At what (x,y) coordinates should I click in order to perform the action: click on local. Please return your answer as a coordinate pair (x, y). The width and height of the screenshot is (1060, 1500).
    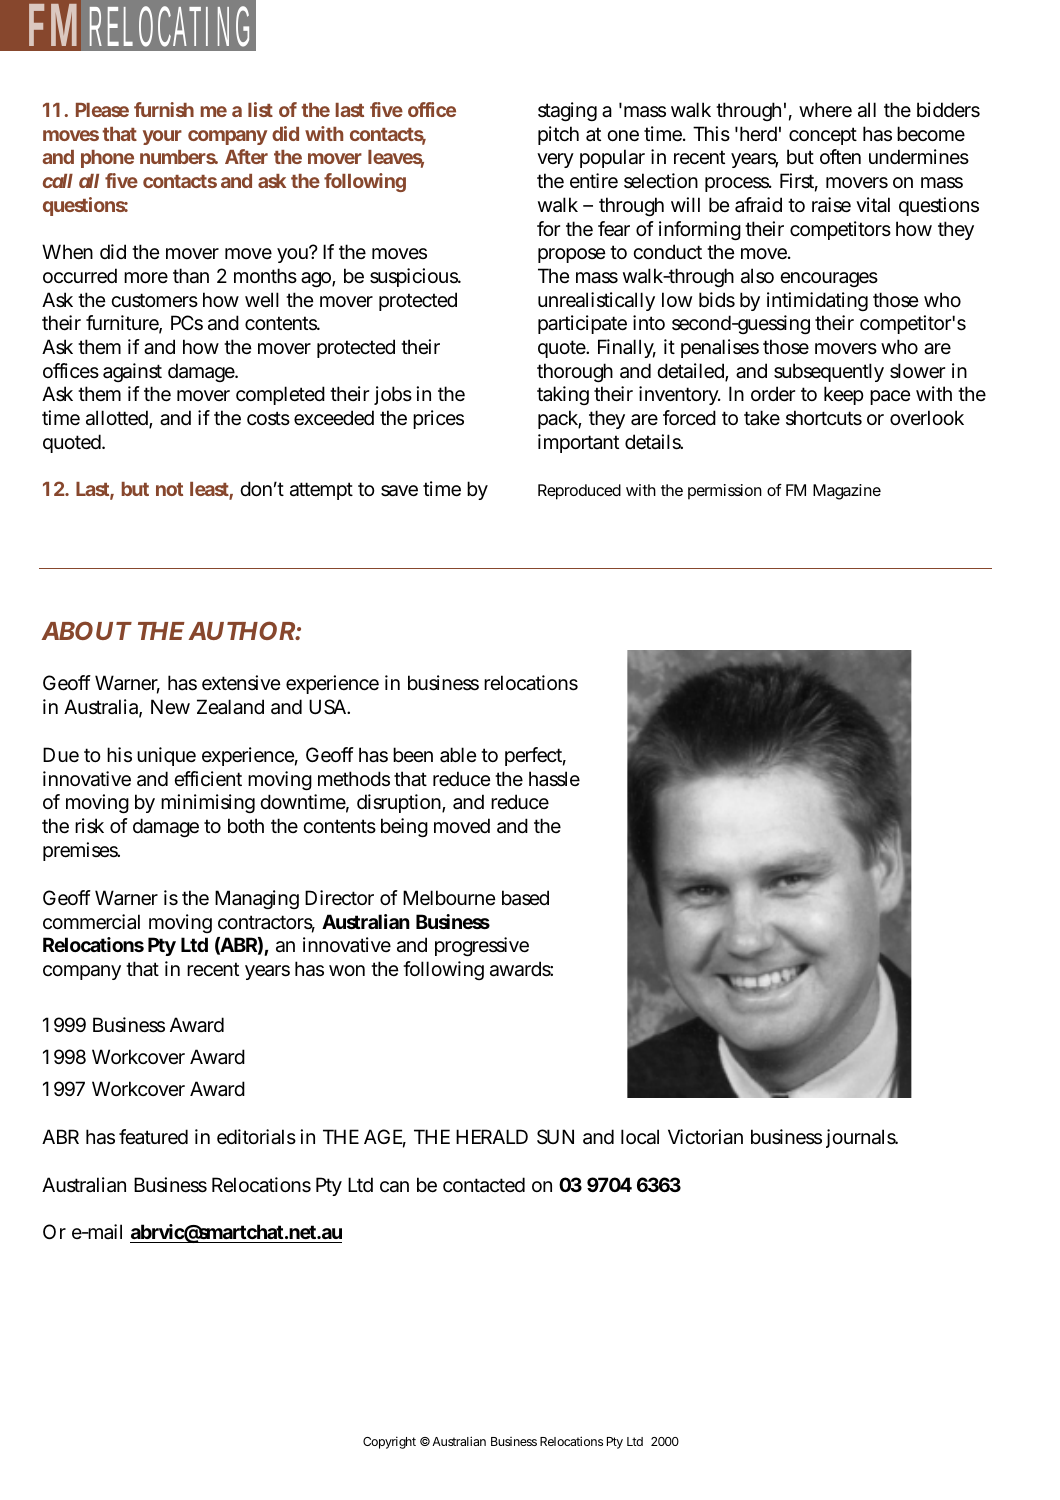
    Looking at the image, I should click on (640, 1137).
